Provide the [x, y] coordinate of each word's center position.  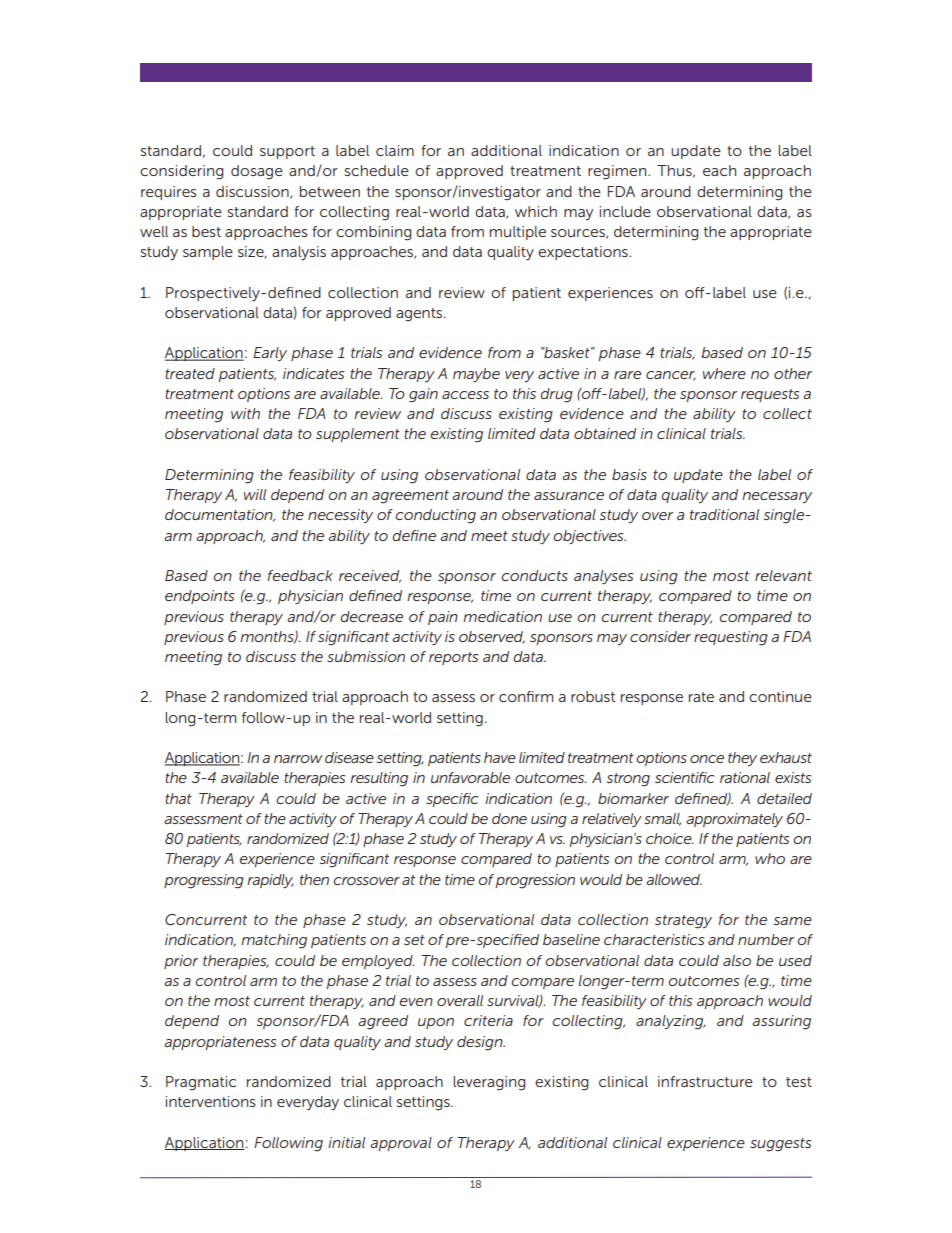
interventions [211, 1101]
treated [190, 373]
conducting [435, 516]
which [536, 211]
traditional [724, 514]
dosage [257, 172]
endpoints [199, 597]
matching [274, 941]
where [724, 373]
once [707, 759]
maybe [476, 375]
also [737, 960]
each [719, 170]
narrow [298, 759]
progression [535, 881]
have [500, 757]
